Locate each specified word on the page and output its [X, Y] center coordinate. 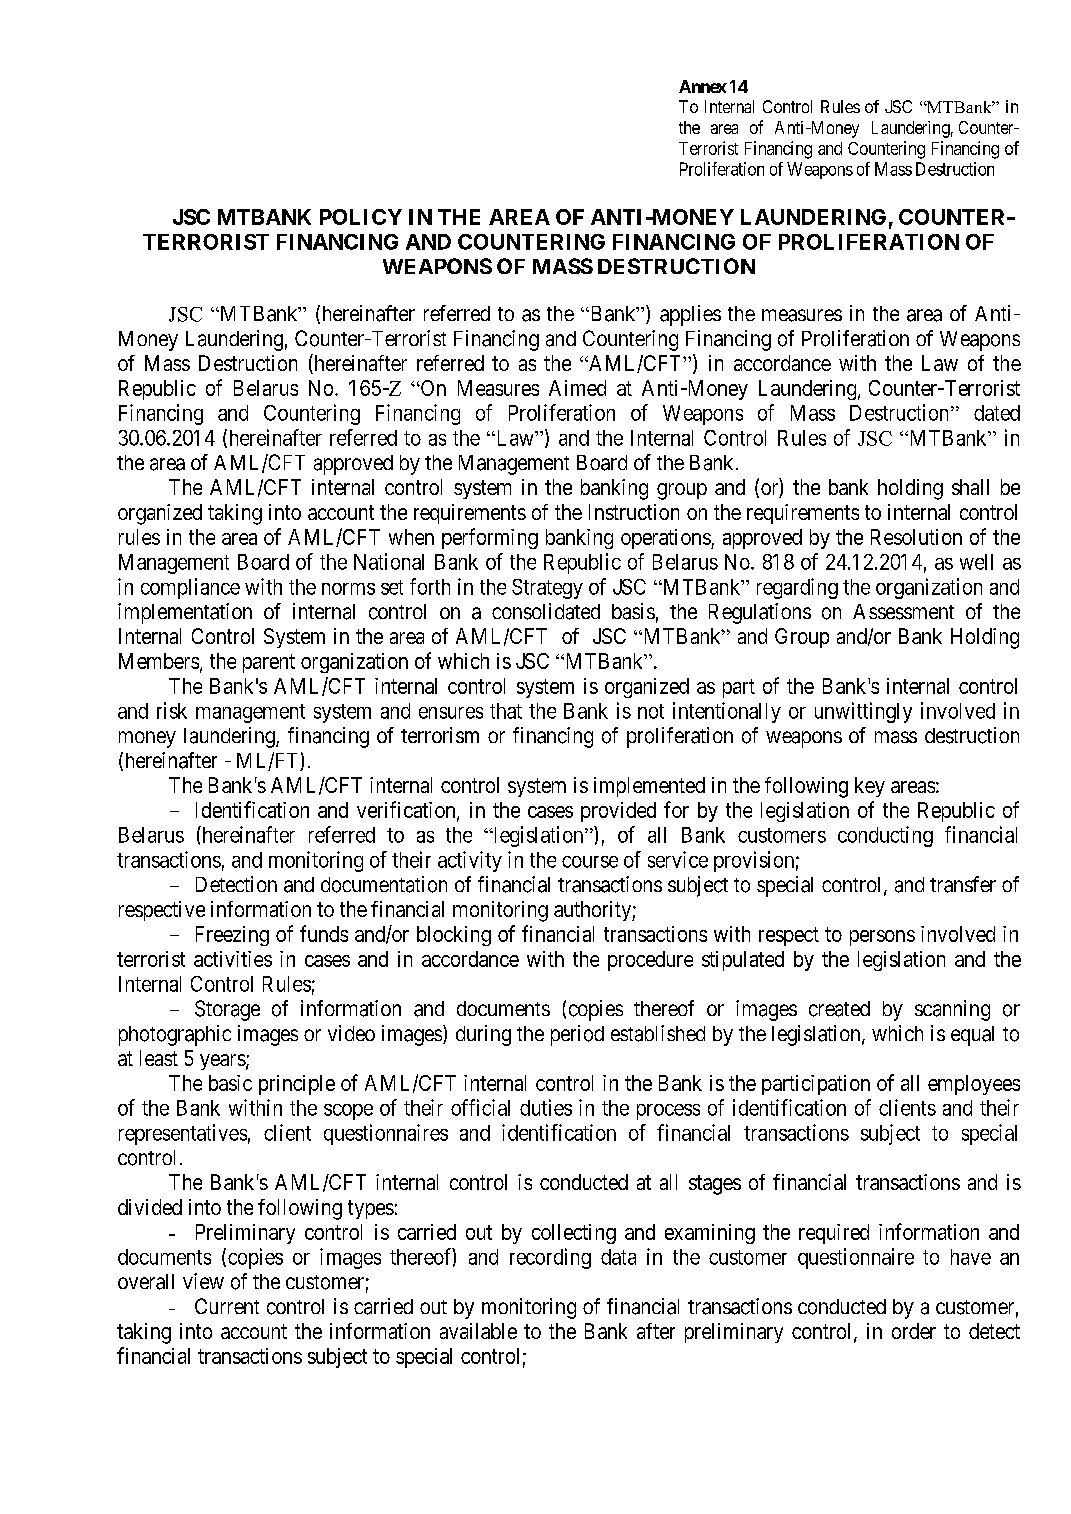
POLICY [361, 217]
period [577, 1035]
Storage [227, 1010]
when [411, 537]
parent [269, 663]
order [914, 1331]
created [839, 1009]
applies [690, 315]
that [506, 711]
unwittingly [863, 712]
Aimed [577, 388]
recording [550, 1258]
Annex [703, 86]
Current [227, 1306]
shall [970, 487]
